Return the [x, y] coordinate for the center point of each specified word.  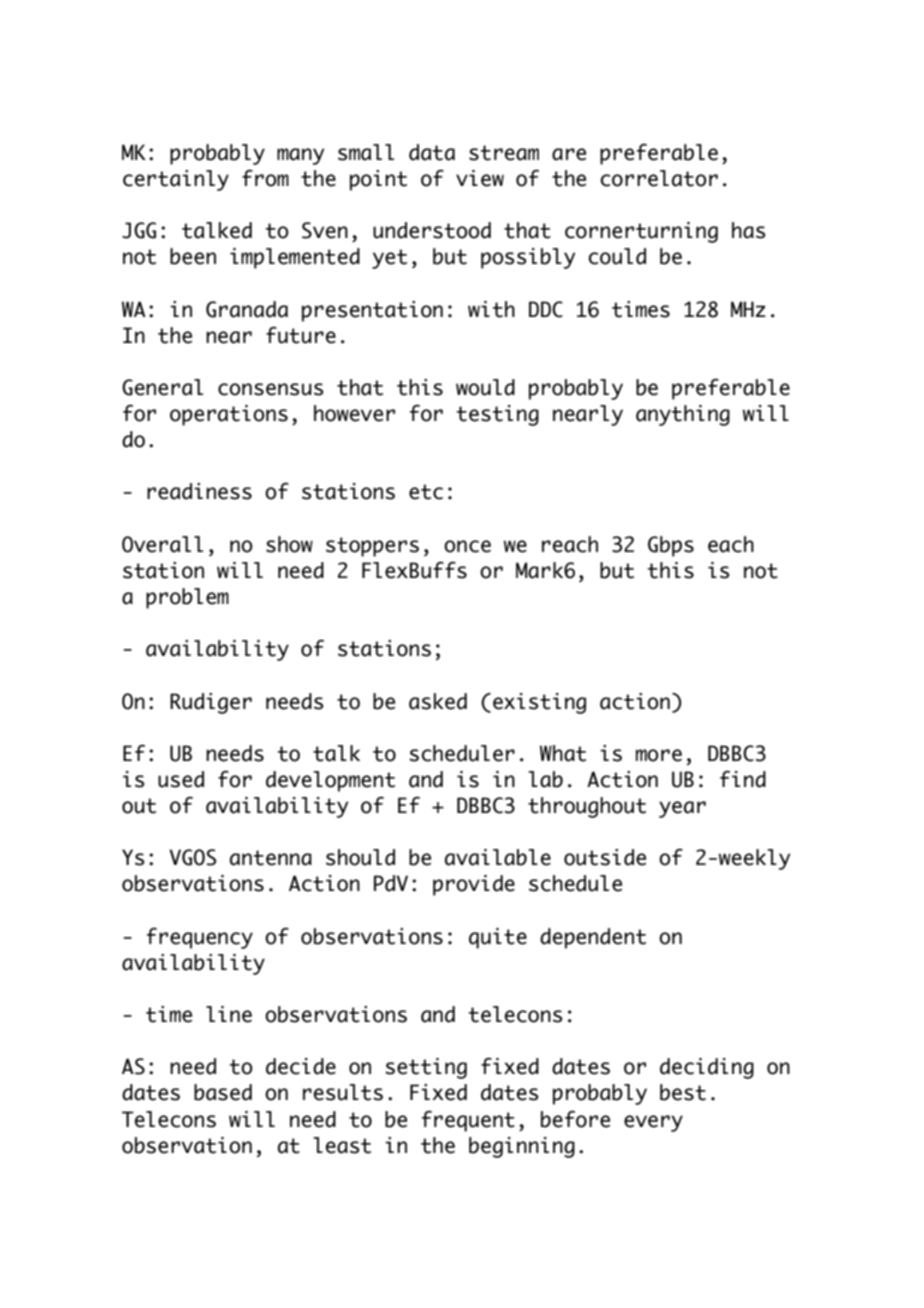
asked [438, 701]
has [748, 230]
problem [187, 598]
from [265, 178]
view [480, 178]
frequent [468, 1121]
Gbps [671, 546]
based [223, 1092]
